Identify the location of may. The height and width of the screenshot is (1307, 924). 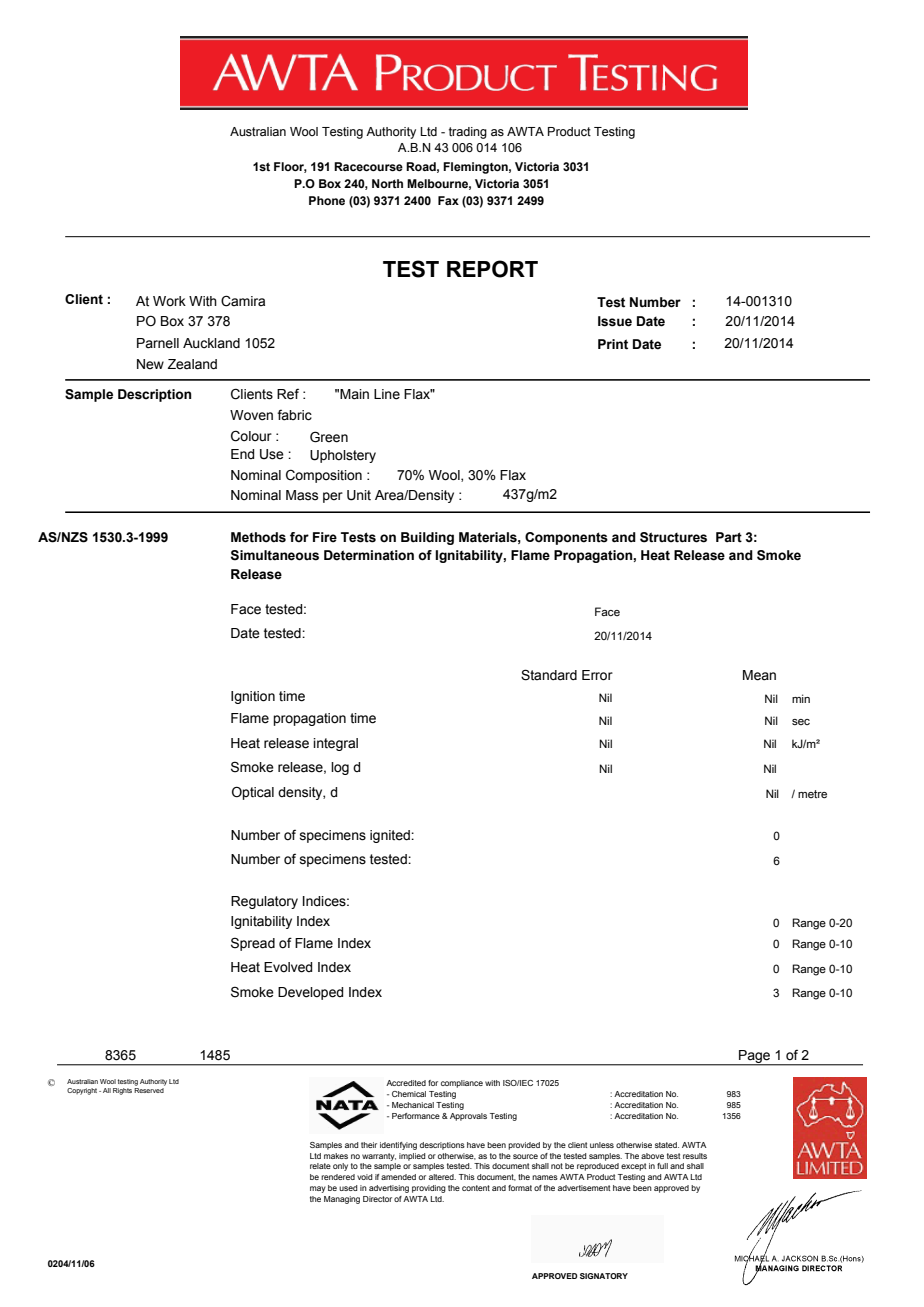
(318, 1189).
